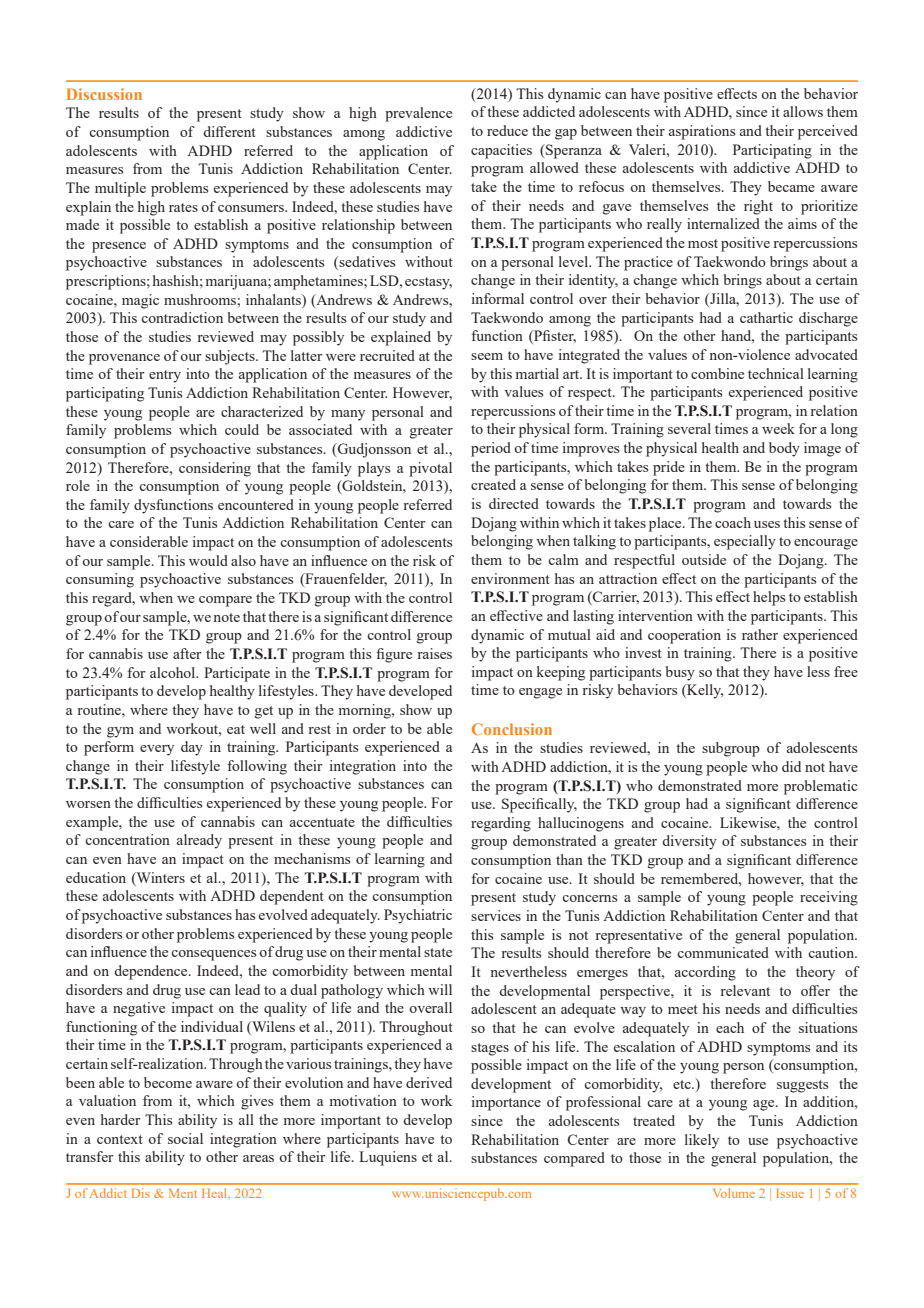 The width and height of the page is (924, 1308). I want to click on pivotal, so click(430, 469).
